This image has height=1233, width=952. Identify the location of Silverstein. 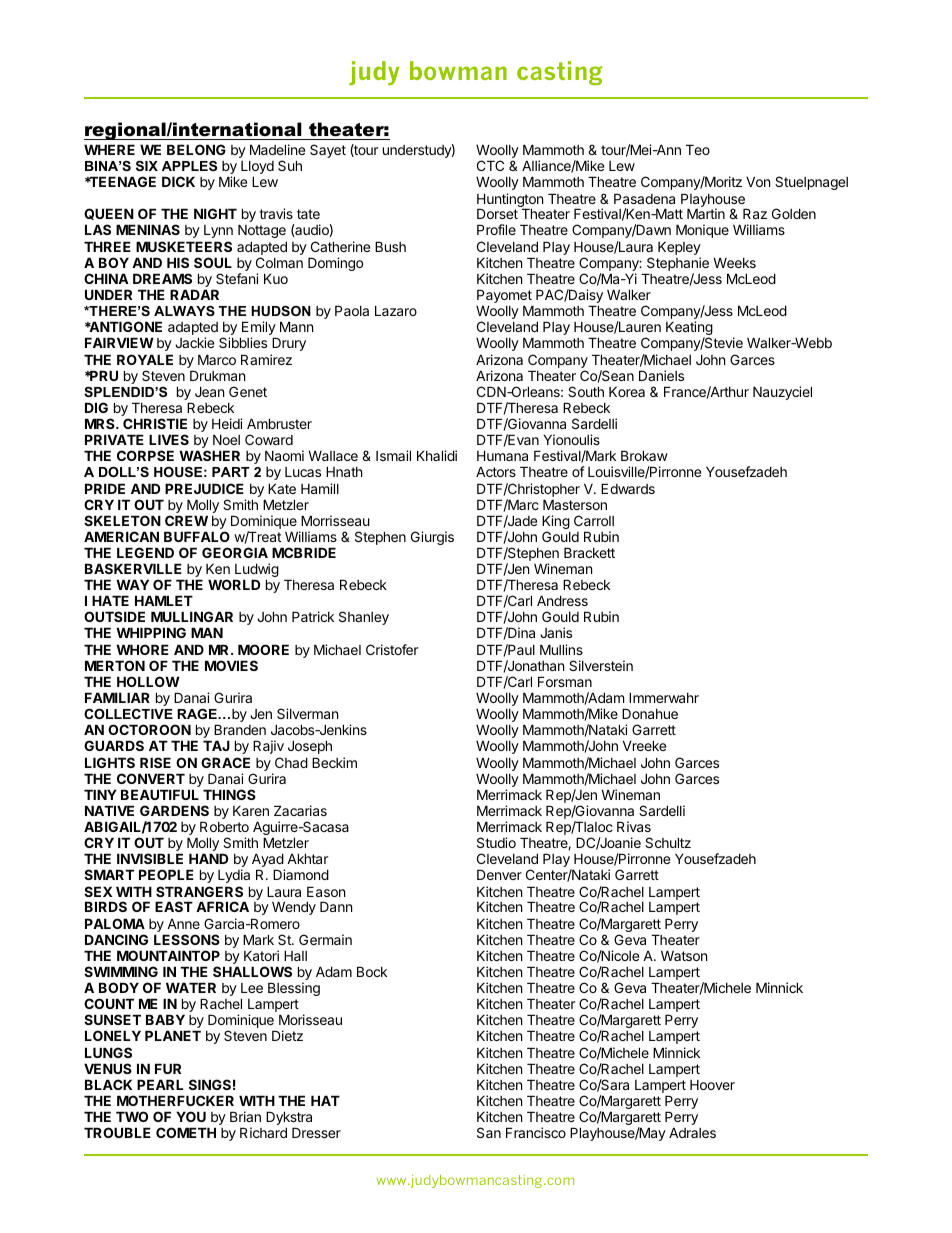
(601, 665).
